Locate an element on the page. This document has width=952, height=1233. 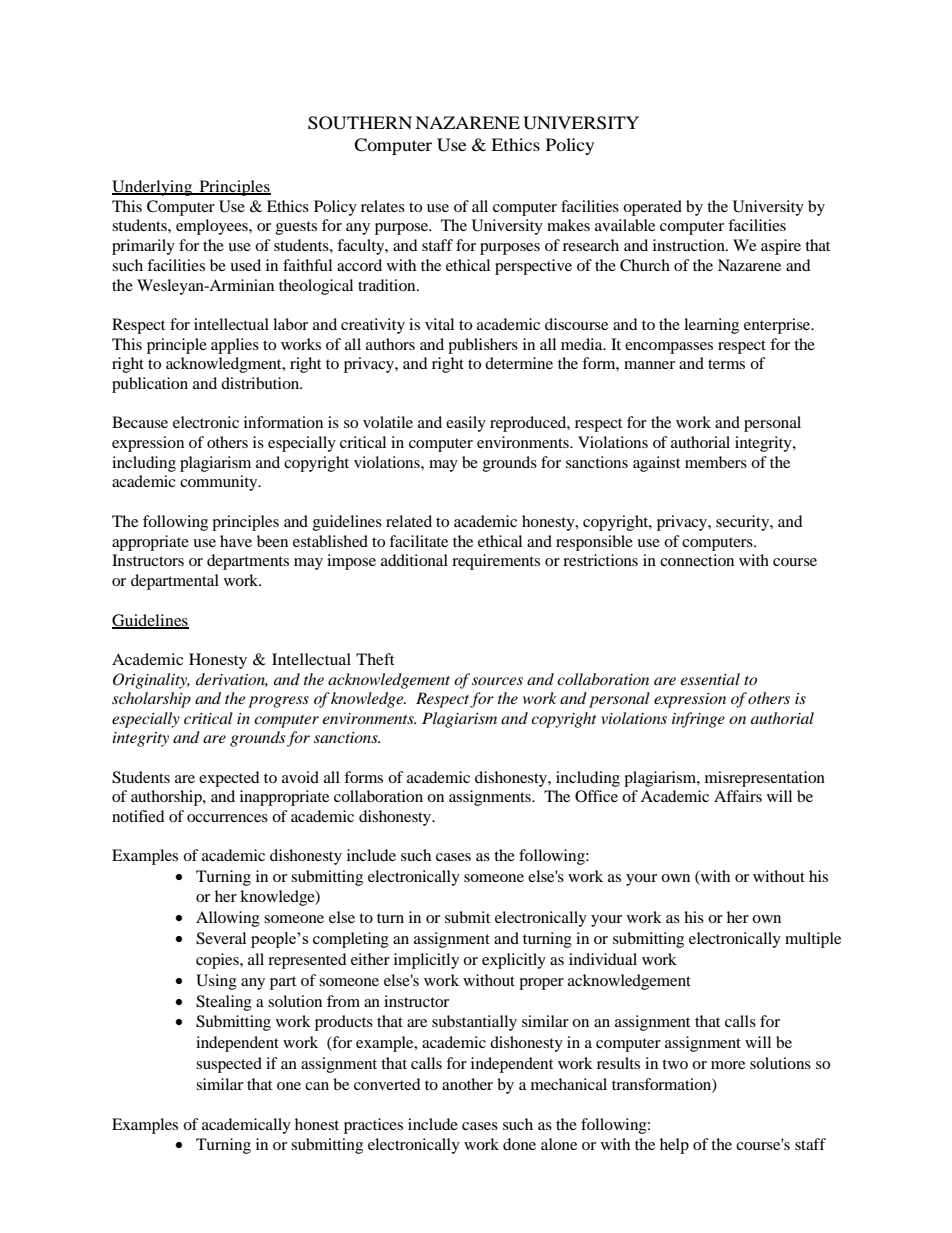
sources is located at coordinates (497, 681).
